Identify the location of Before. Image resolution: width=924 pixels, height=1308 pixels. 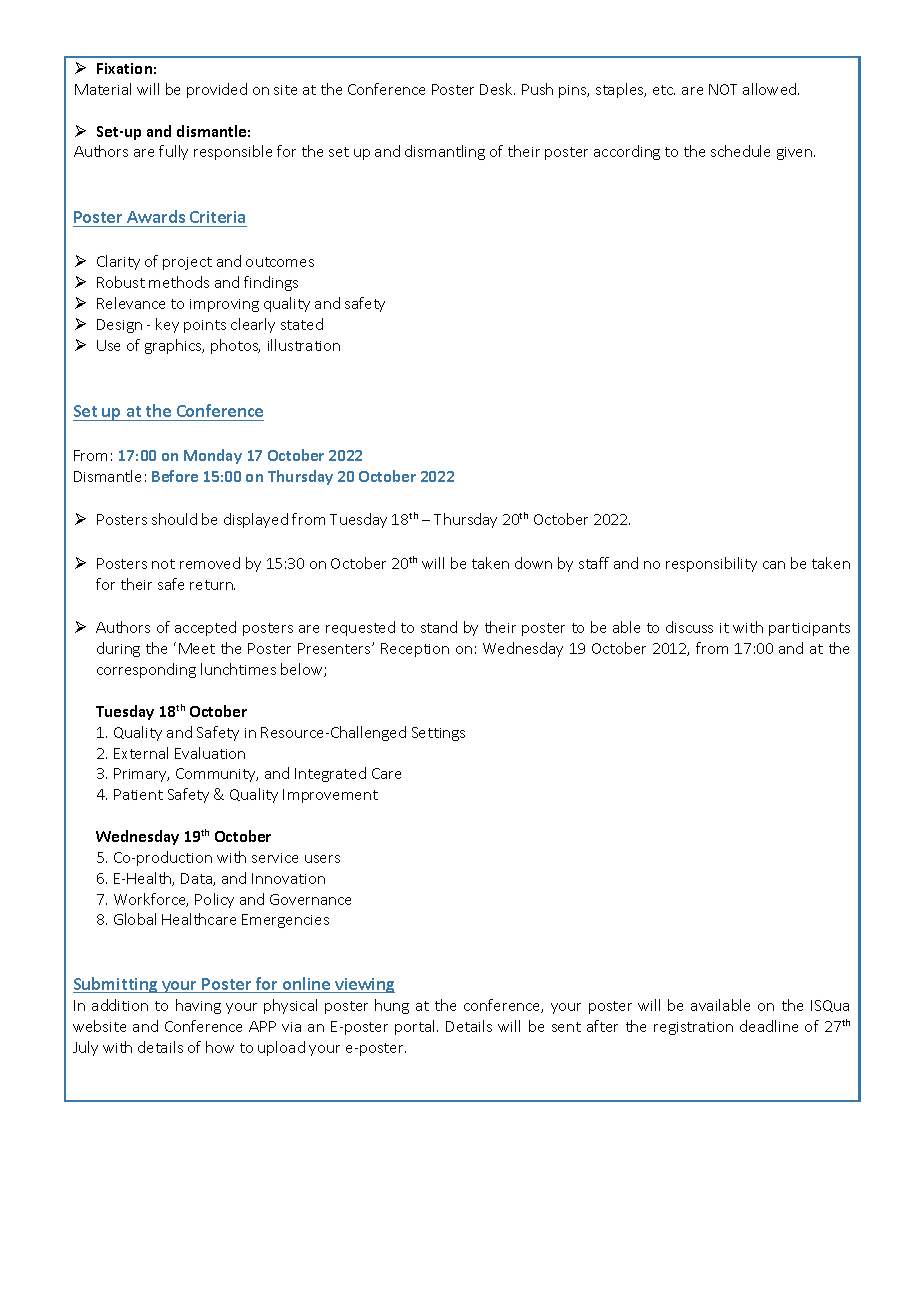
(175, 476).
